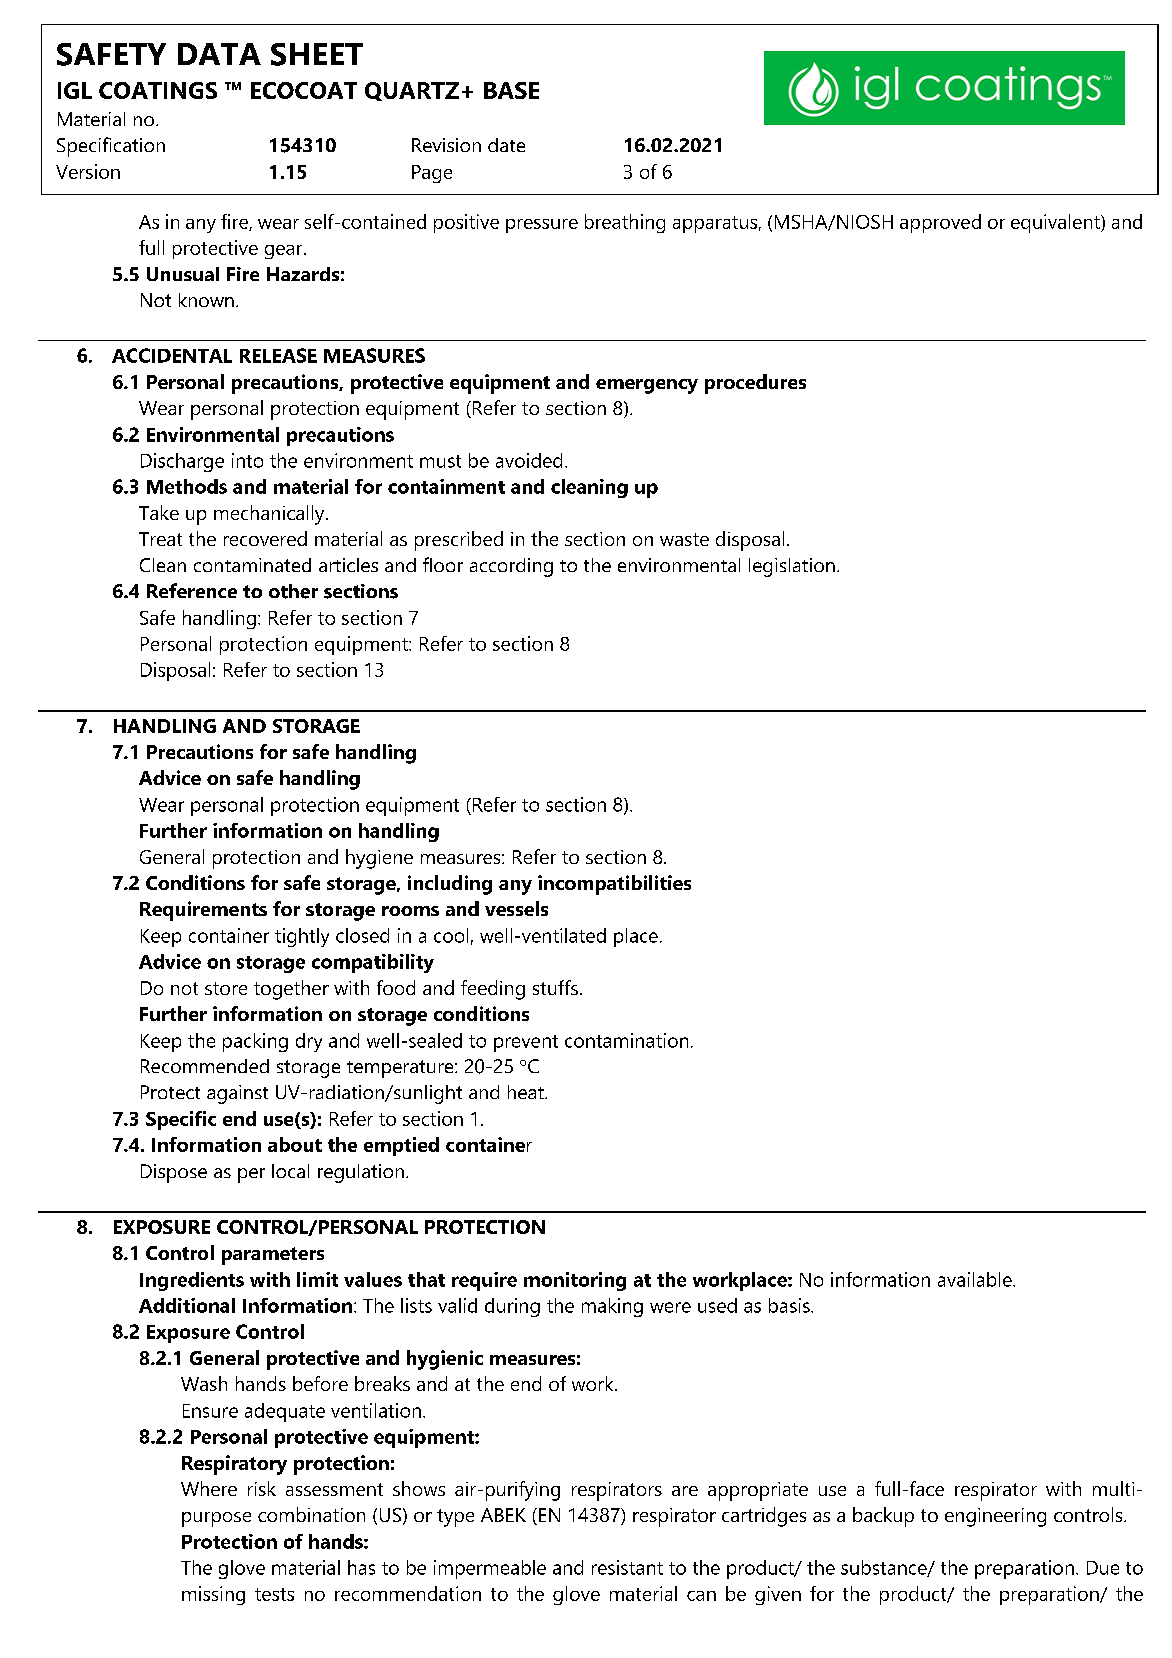  Describe the element at coordinates (940, 223) in the image. I see `approved` at that location.
